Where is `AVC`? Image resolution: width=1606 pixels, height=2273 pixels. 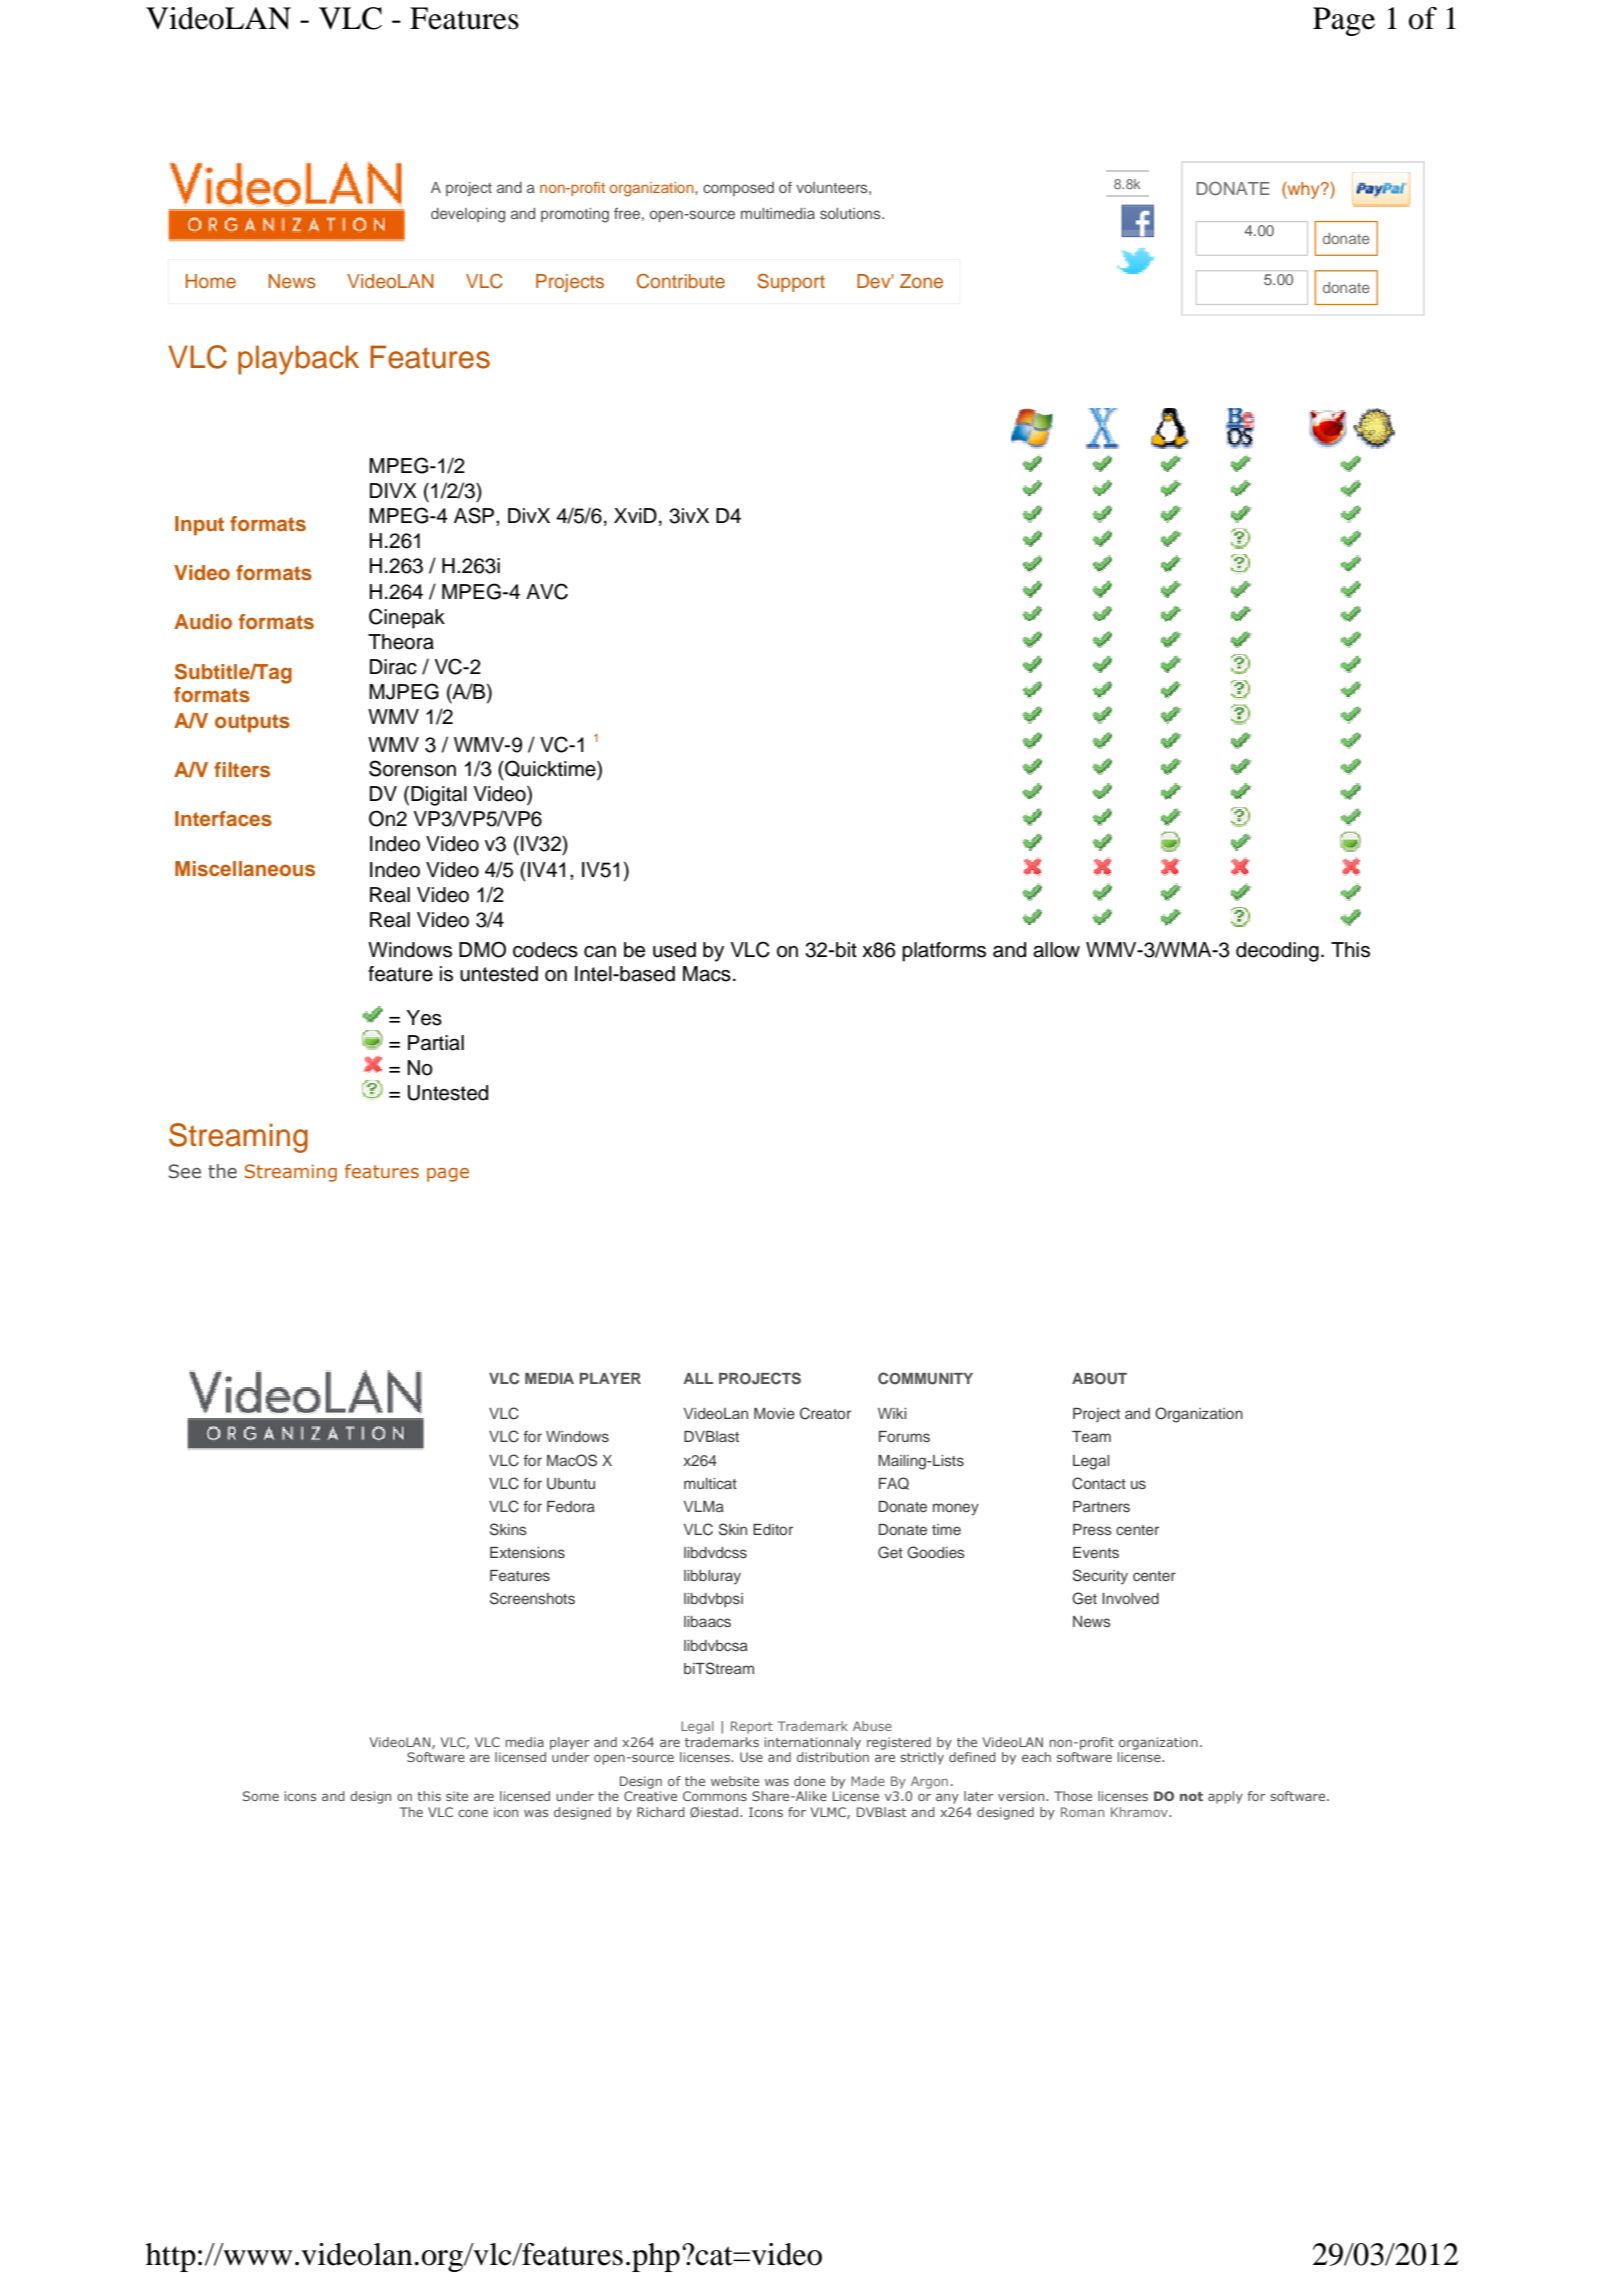 AVC is located at coordinates (547, 591).
